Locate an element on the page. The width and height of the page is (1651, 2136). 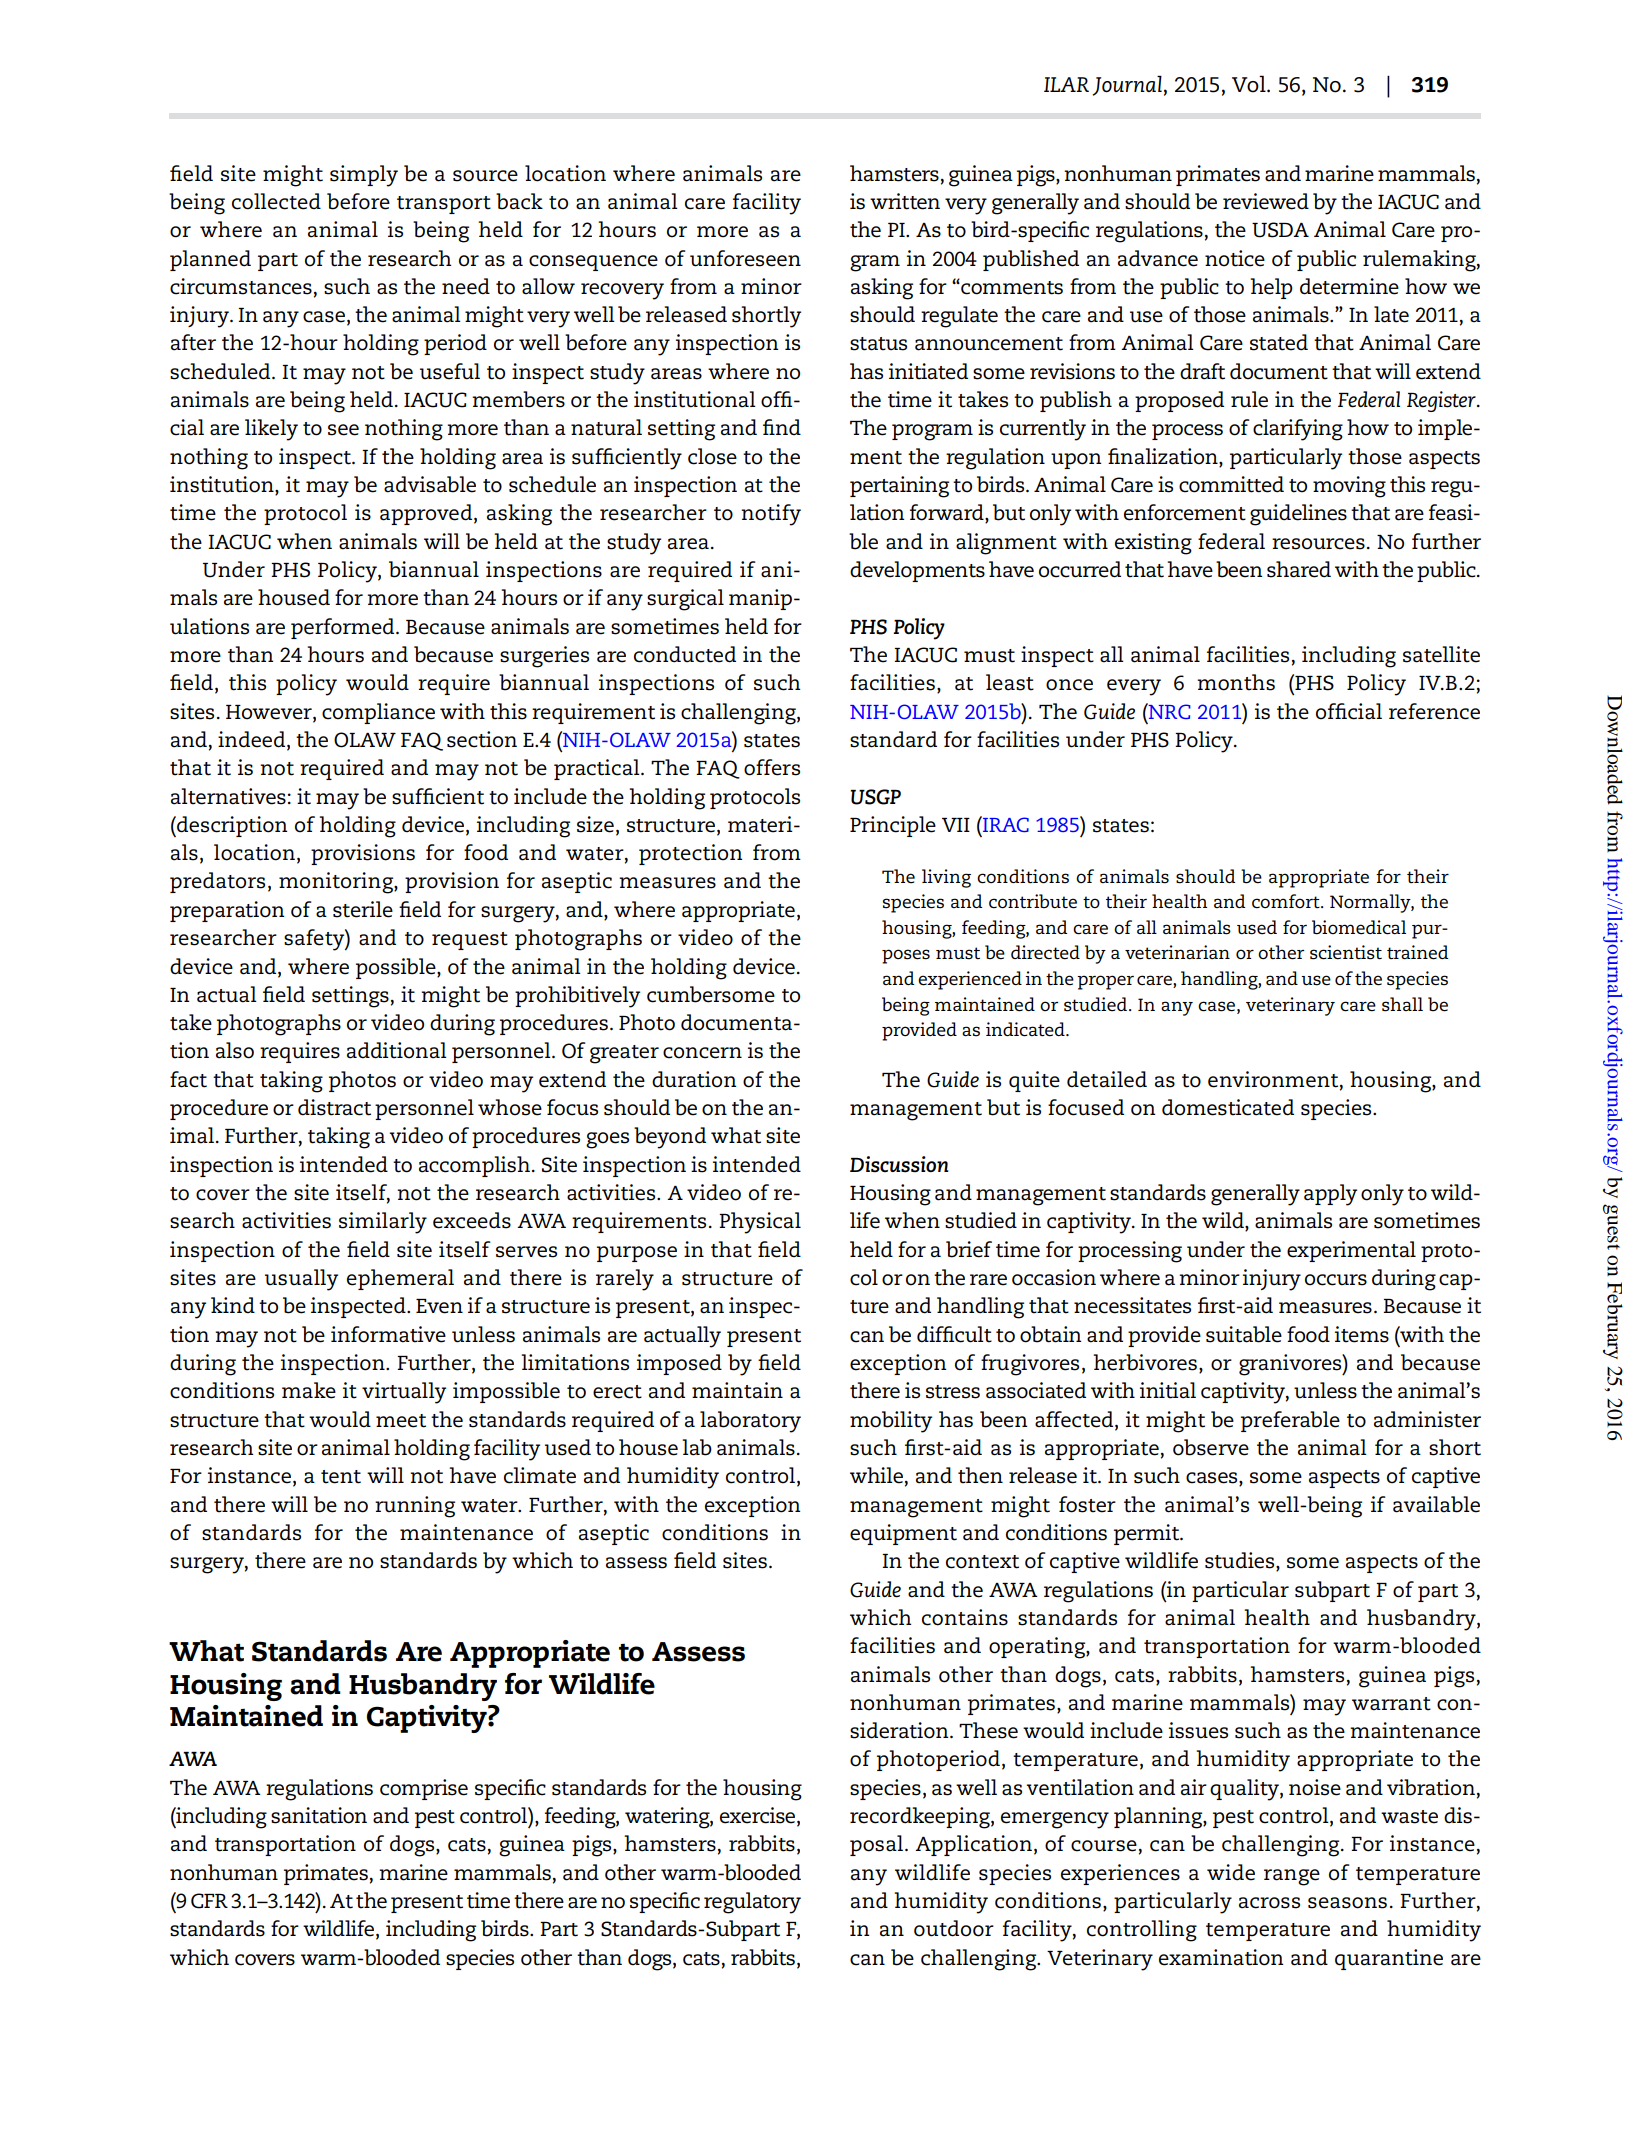
compliance is located at coordinates (378, 713).
